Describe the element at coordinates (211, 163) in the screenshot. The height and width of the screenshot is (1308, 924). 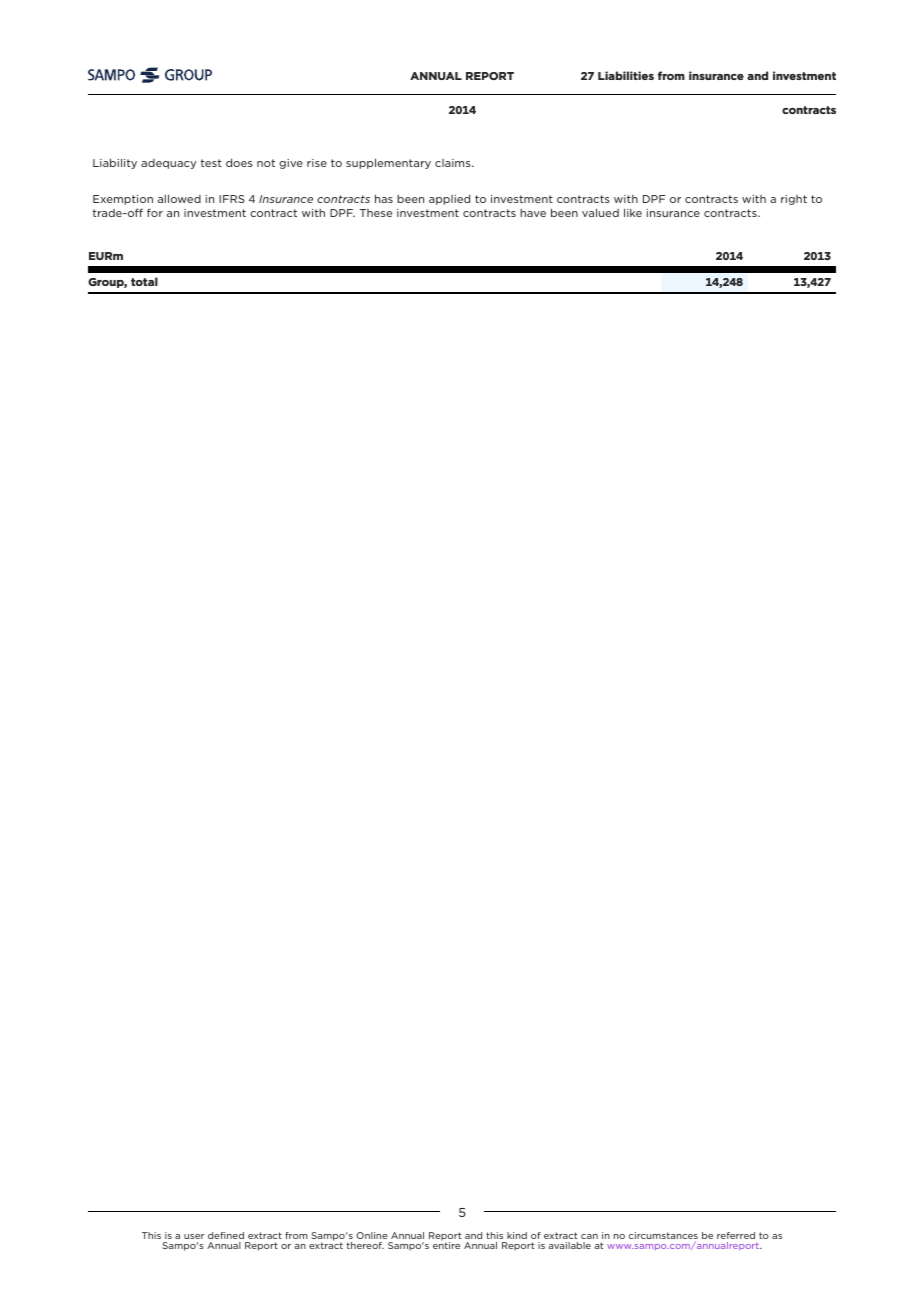
I see `test` at that location.
